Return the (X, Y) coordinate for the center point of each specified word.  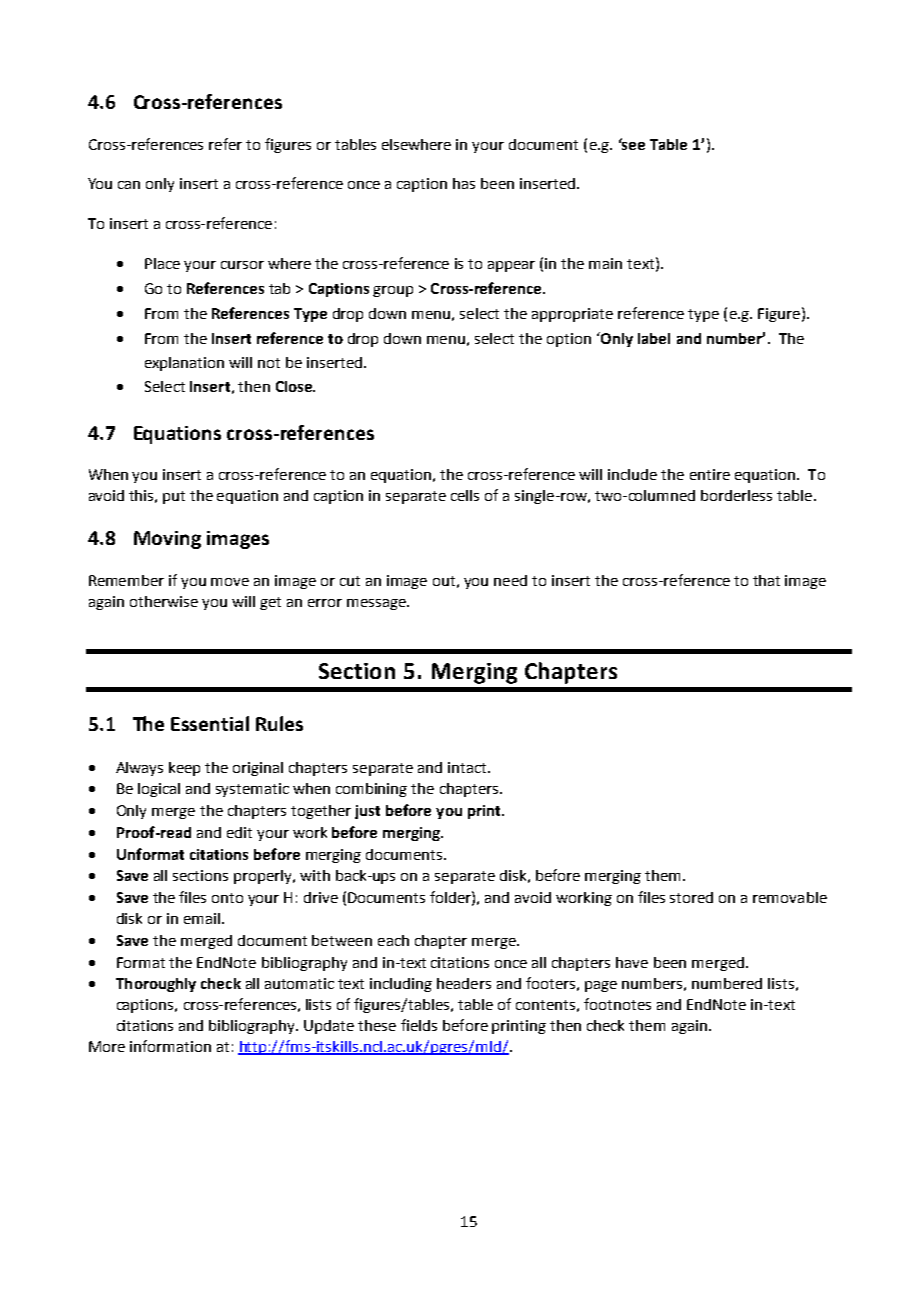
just (367, 812)
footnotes (617, 1004)
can (129, 185)
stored (691, 897)
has (464, 183)
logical (159, 790)
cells (465, 495)
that (766, 580)
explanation (184, 364)
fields (419, 1025)
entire (710, 474)
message (377, 604)
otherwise (164, 601)
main (605, 263)
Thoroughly (156, 985)
